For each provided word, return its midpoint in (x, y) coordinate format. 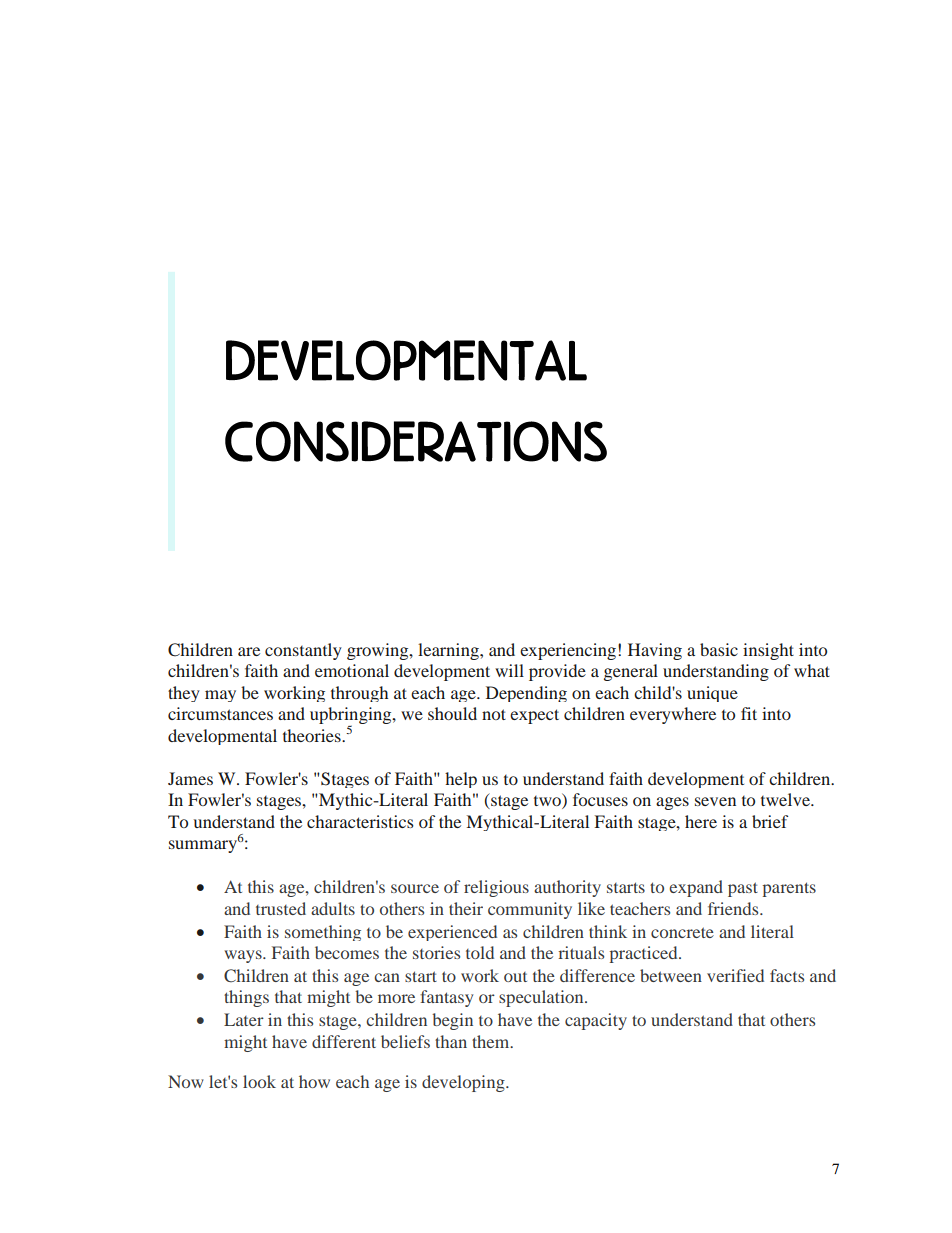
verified (735, 975)
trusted (281, 908)
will (509, 670)
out (515, 977)
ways (244, 956)
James (190, 778)
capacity (596, 1021)
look (259, 1081)
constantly (303, 651)
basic (719, 649)
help (461, 780)
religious (496, 888)
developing (464, 1083)
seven (715, 801)
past (743, 889)
